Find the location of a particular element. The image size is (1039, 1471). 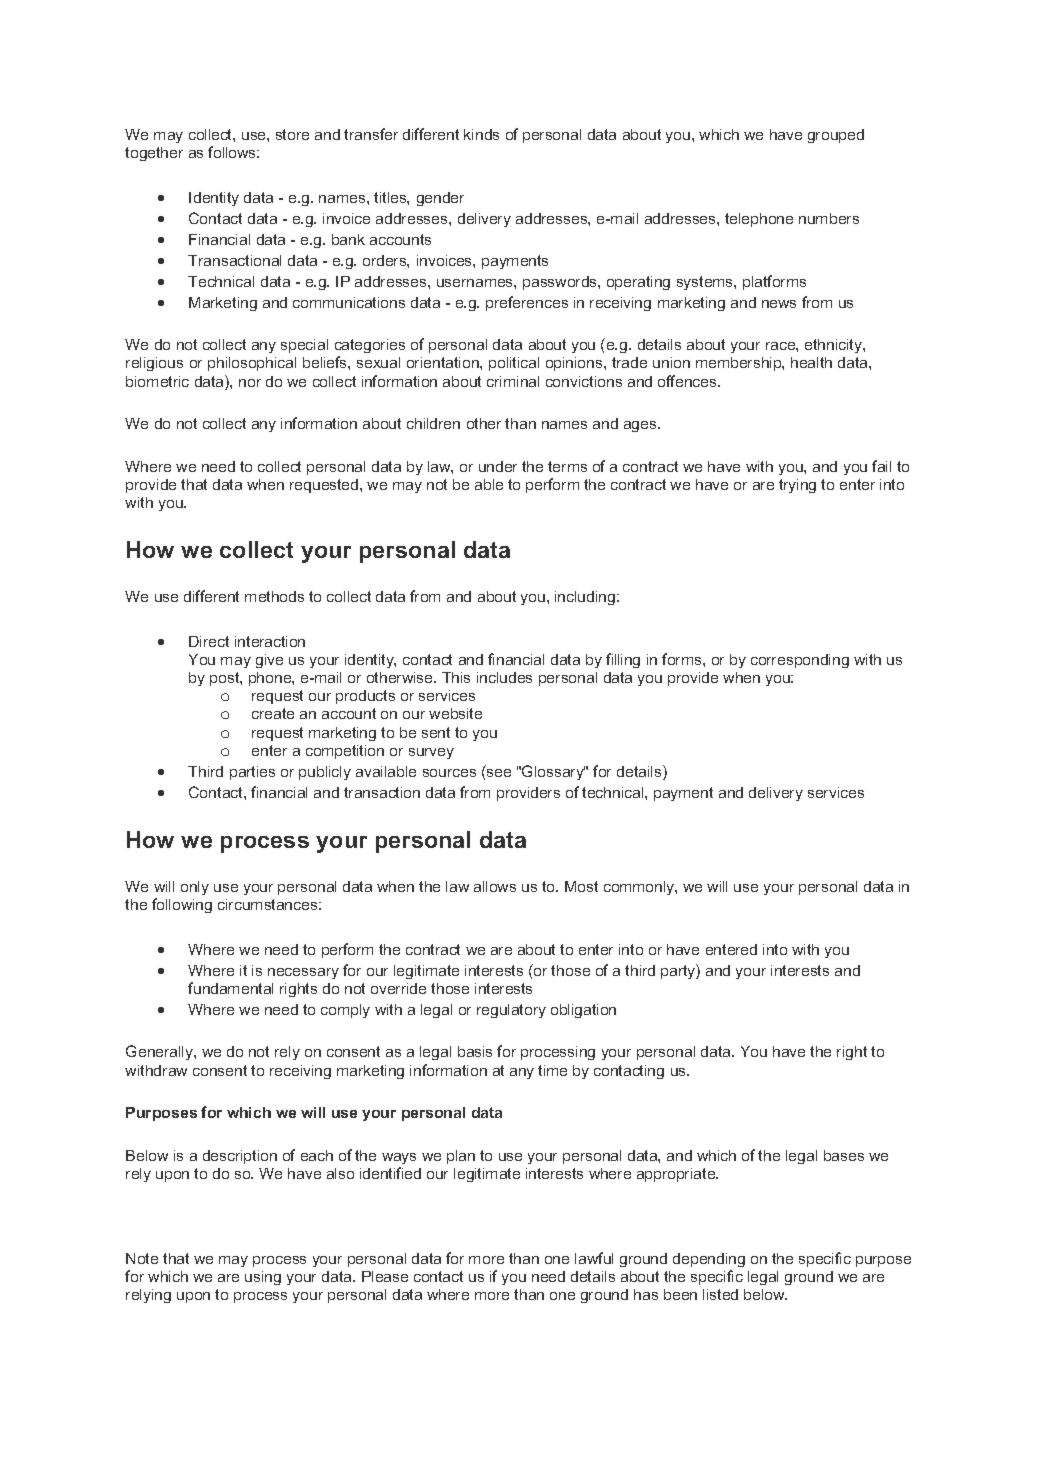

Most is located at coordinates (581, 886).
